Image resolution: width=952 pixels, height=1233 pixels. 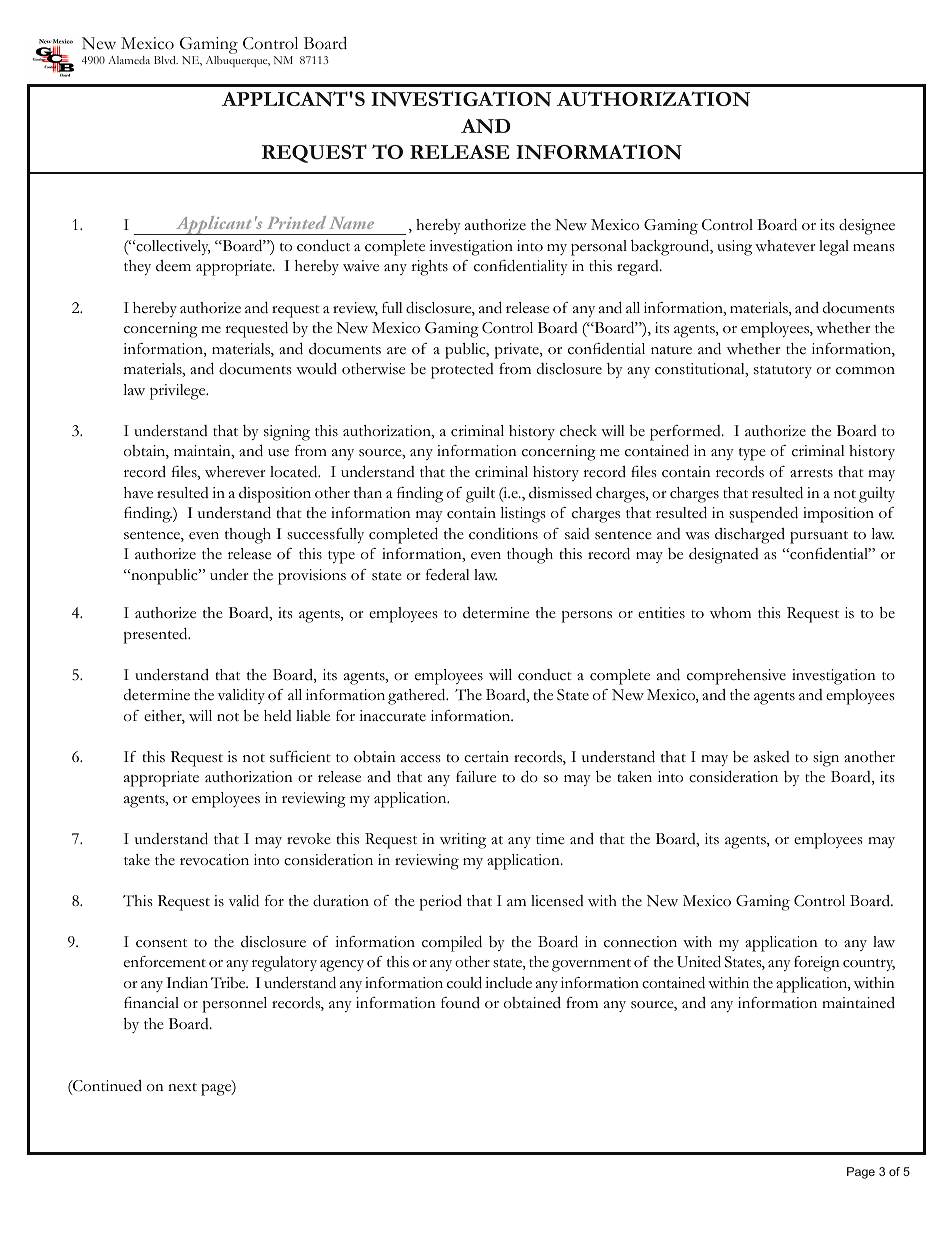 I want to click on whatever, so click(x=785, y=246).
